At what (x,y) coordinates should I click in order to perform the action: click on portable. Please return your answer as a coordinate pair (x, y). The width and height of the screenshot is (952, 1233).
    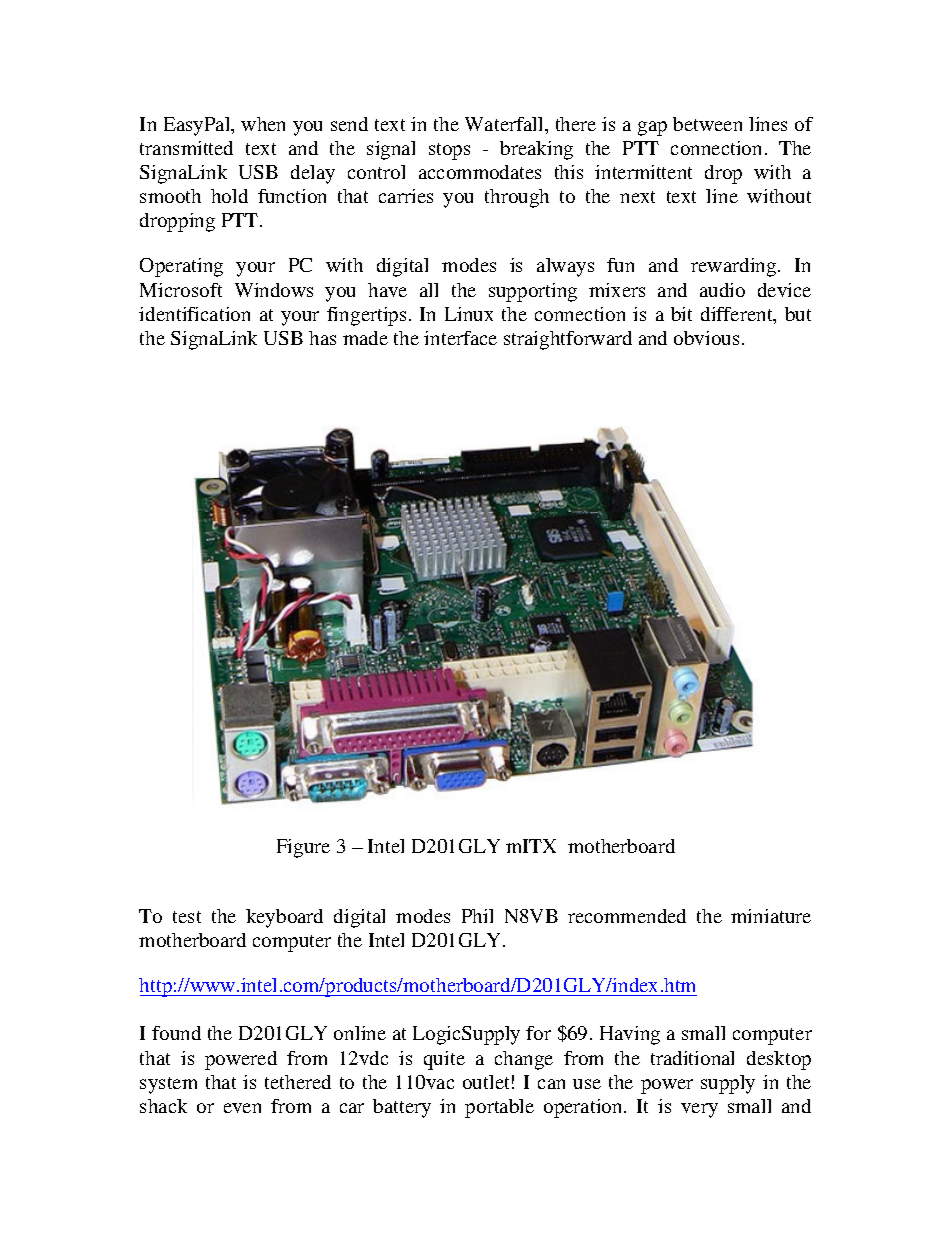
    Looking at the image, I should click on (499, 1108).
